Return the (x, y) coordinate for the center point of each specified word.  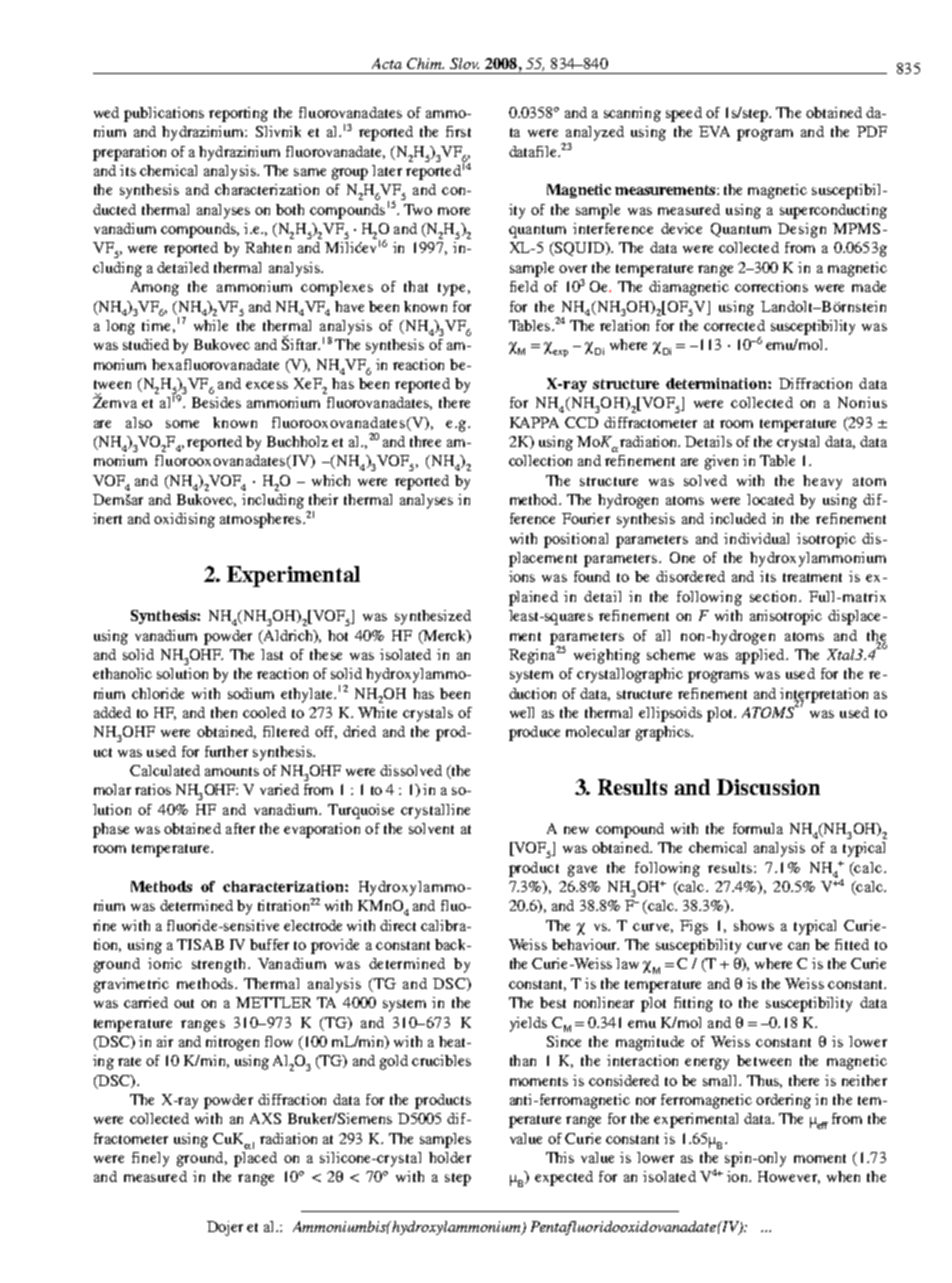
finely (150, 1159)
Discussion (768, 787)
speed (684, 114)
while (211, 325)
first (458, 131)
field (524, 286)
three (425, 441)
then (224, 712)
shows (754, 925)
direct (398, 925)
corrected (734, 325)
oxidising (184, 520)
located (770, 499)
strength (220, 965)
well (522, 712)
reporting (238, 114)
